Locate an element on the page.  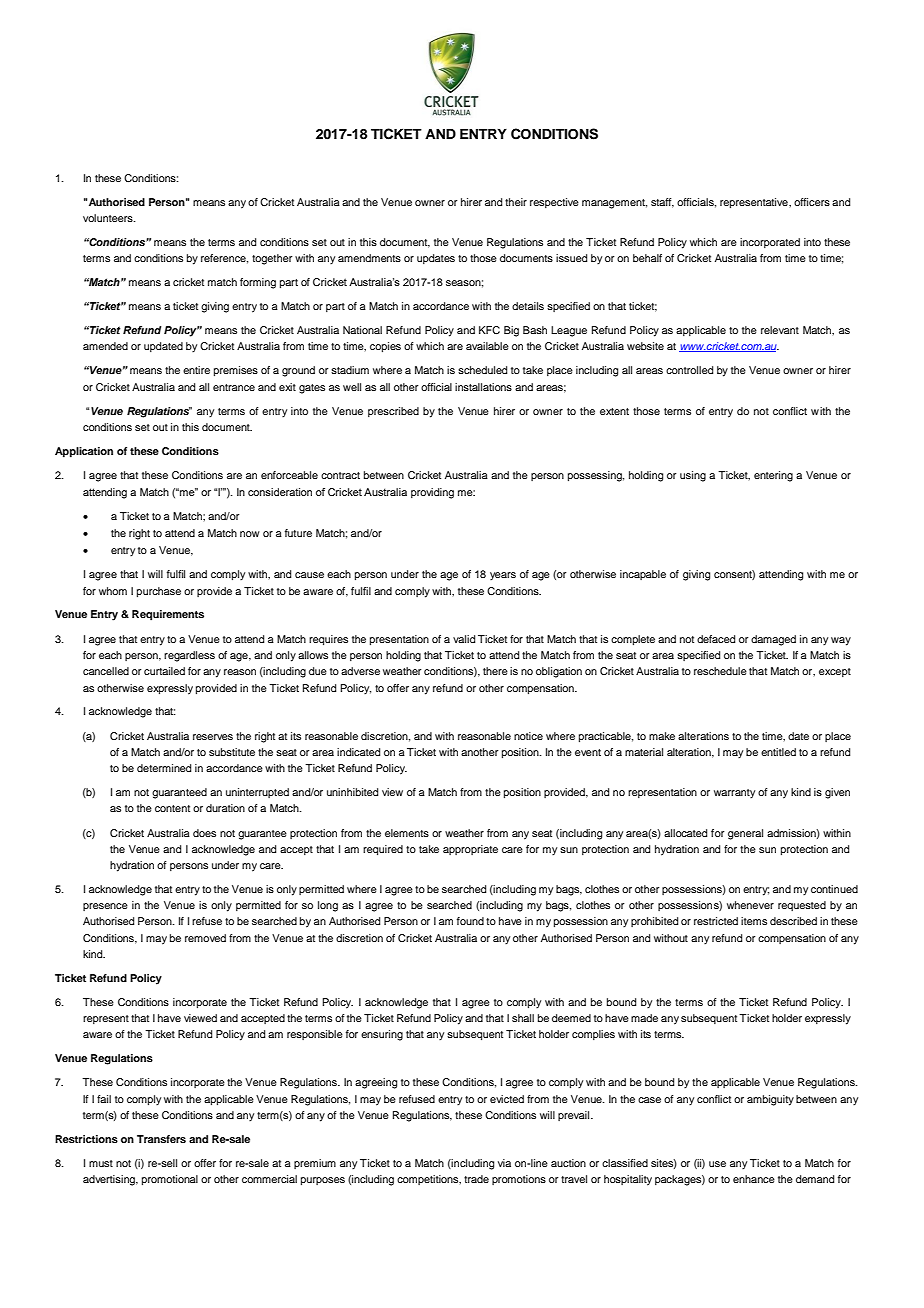
removed is located at coordinates (205, 938).
